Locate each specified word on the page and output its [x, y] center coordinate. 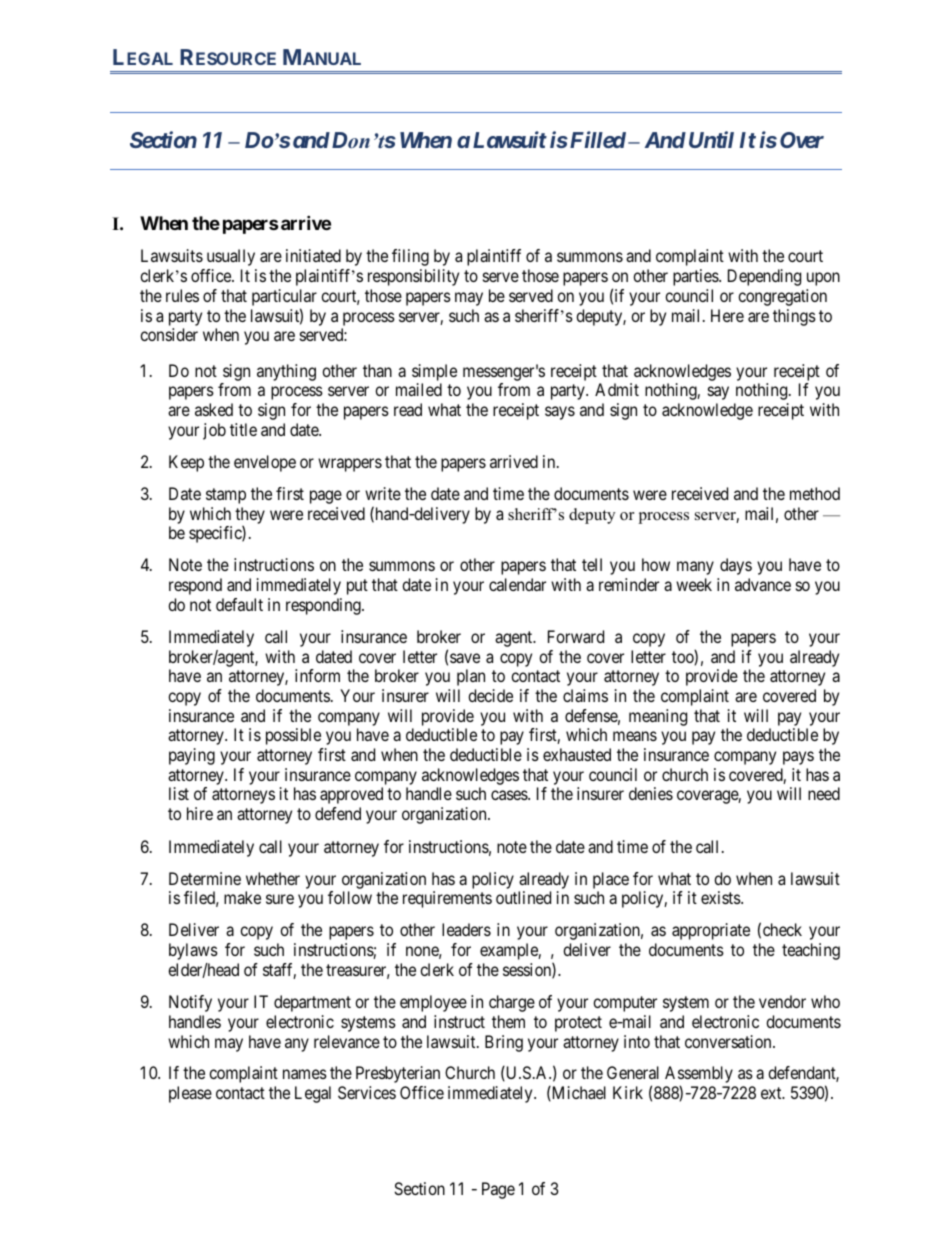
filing [410, 257]
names [305, 1074]
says [560, 413]
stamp [226, 496]
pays [798, 758]
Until [711, 139]
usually [231, 257]
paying [192, 756]
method [815, 493]
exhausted [577, 754]
